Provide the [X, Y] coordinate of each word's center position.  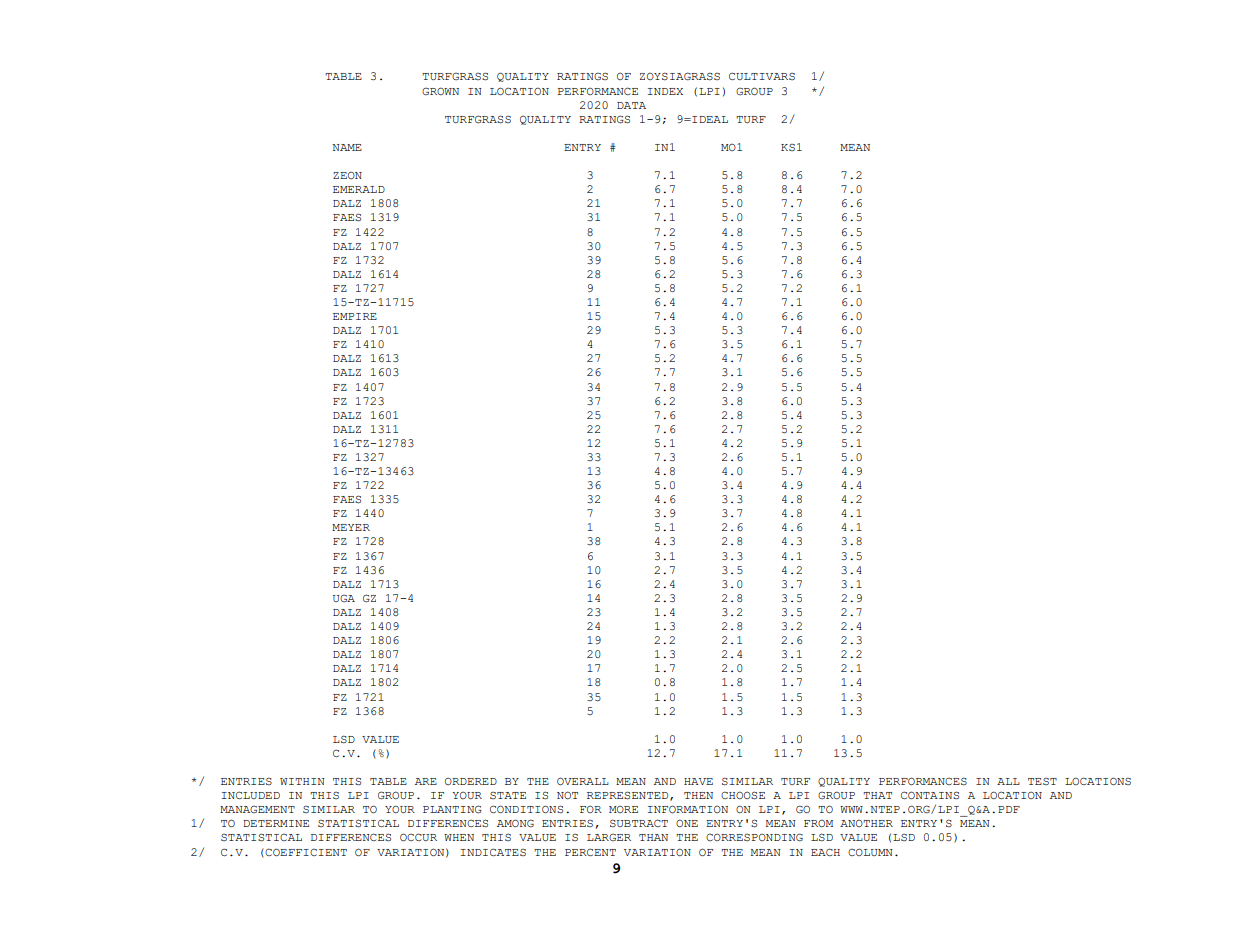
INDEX [665, 91]
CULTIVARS [762, 76]
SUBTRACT [639, 823]
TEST [1042, 781]
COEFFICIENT [306, 852]
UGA [344, 598]
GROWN [440, 91]
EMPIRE [355, 316]
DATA [631, 105]
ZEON [347, 175]
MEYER [351, 527]
